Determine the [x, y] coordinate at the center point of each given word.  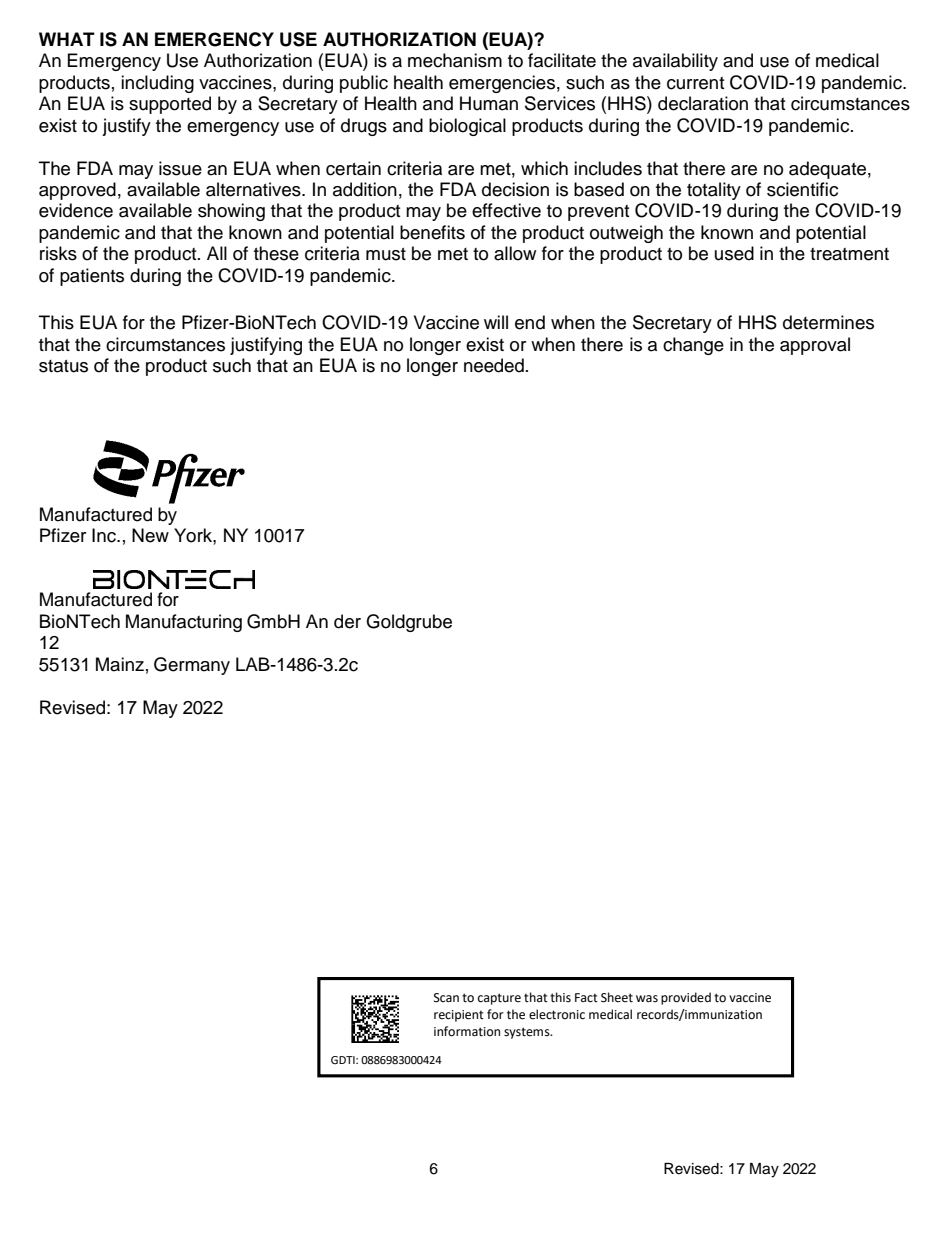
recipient [459, 1016]
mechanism [455, 60]
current [695, 83]
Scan [446, 998]
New [150, 535]
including [157, 84]
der [347, 621]
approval [815, 346]
